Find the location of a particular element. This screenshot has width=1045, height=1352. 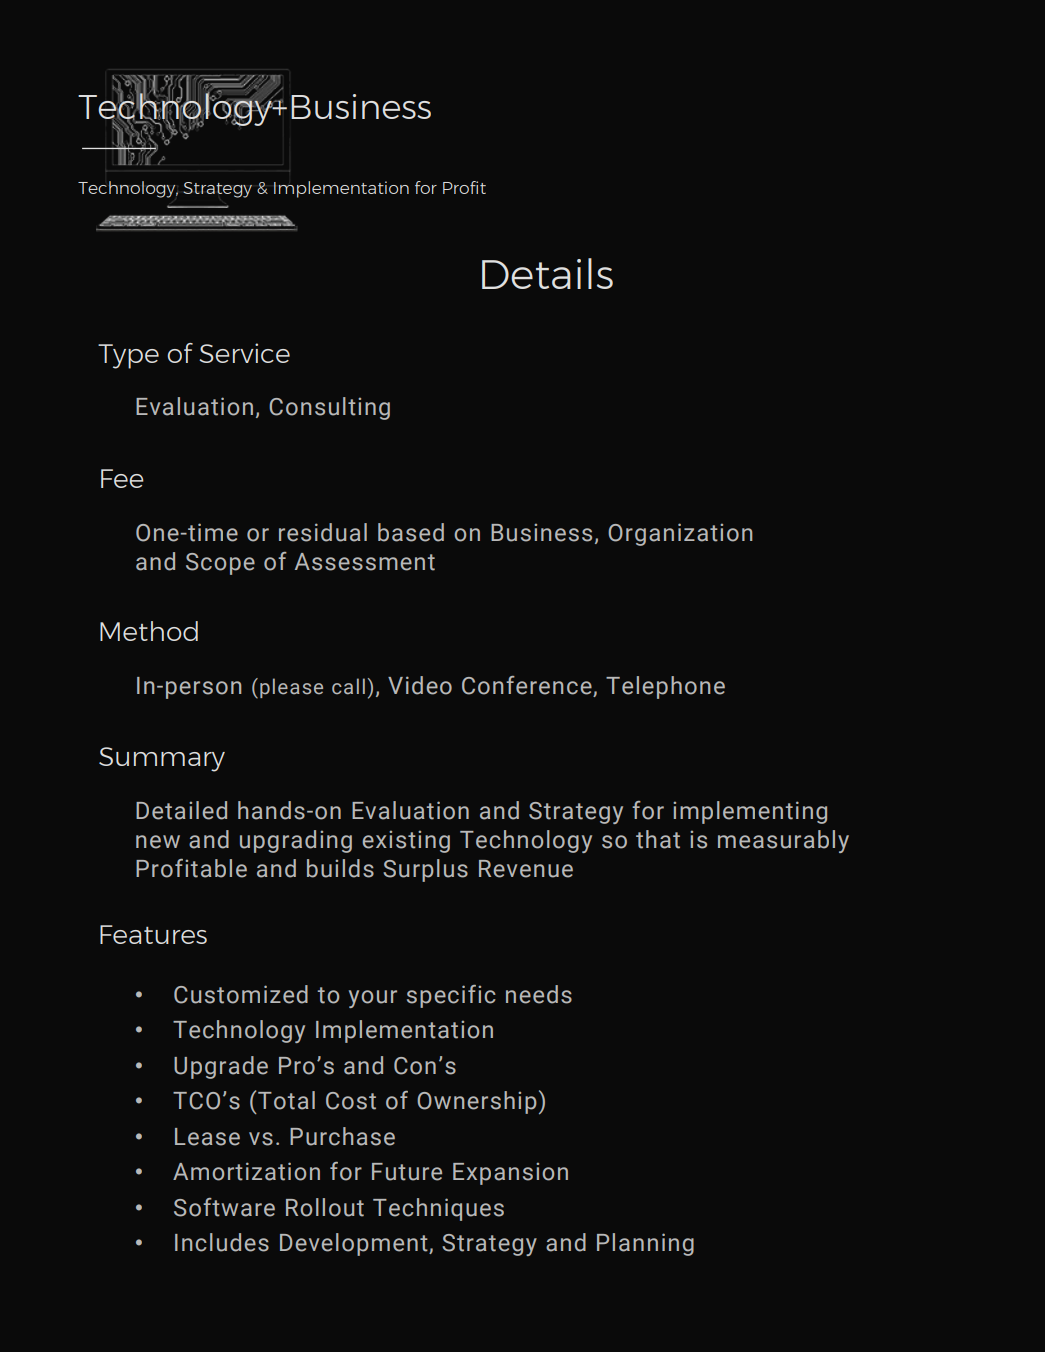

Software is located at coordinates (224, 1207).
